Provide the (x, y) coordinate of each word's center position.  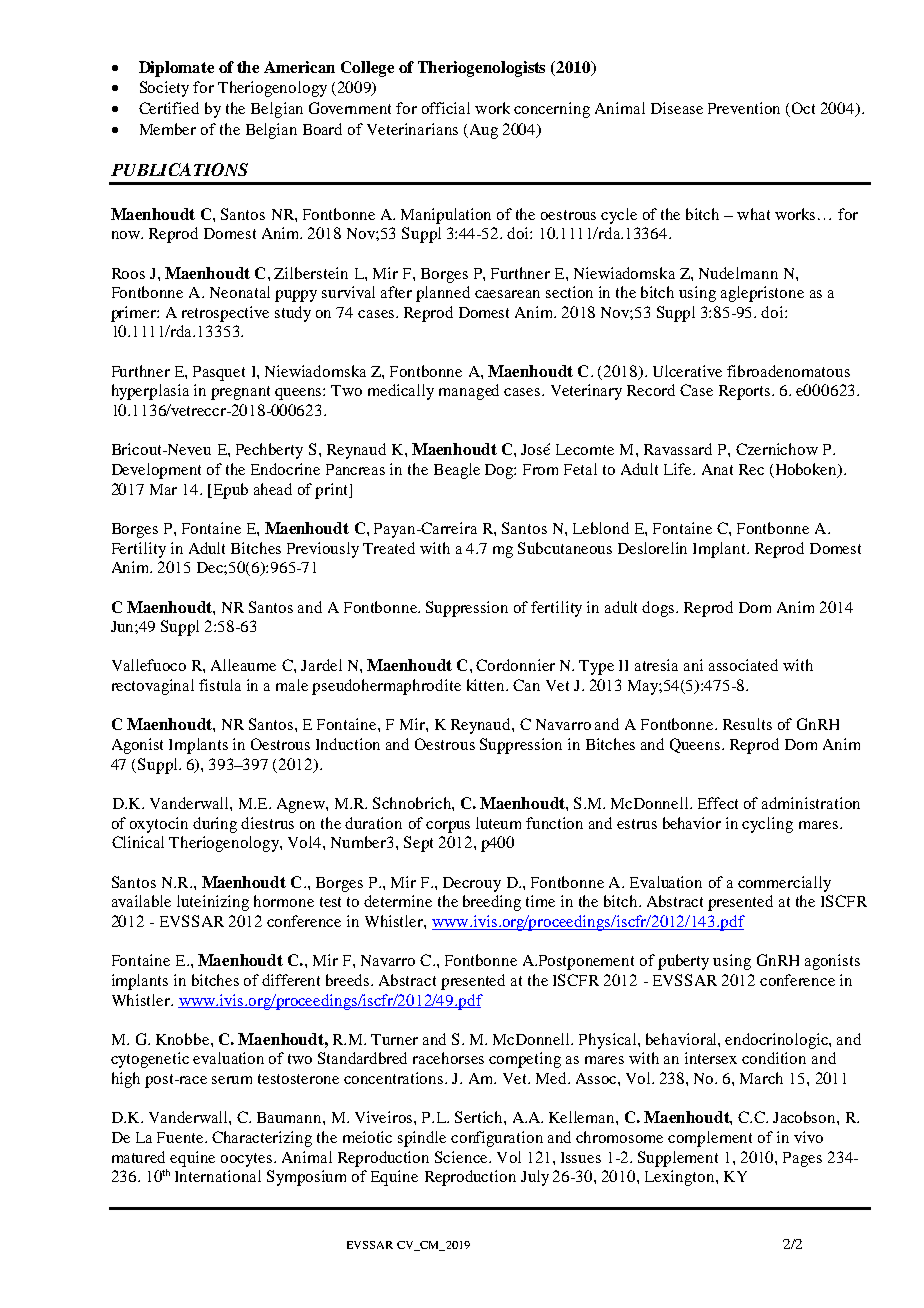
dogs (659, 609)
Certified (169, 108)
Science (462, 1157)
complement (710, 1139)
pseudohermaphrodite (386, 687)
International (218, 1176)
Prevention (744, 108)
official (446, 108)
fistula (220, 685)
